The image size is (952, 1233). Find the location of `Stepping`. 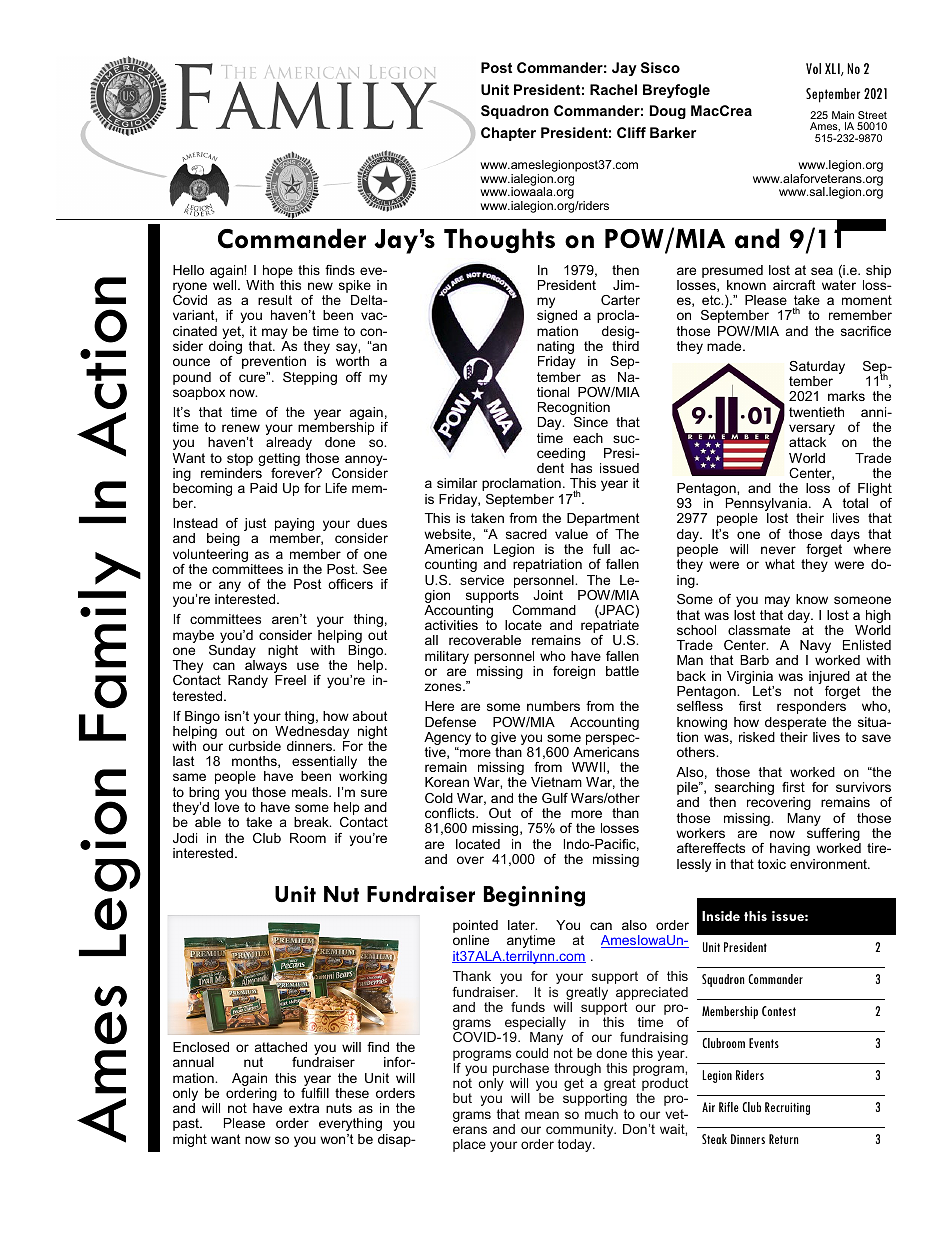

Stepping is located at coordinates (310, 378).
